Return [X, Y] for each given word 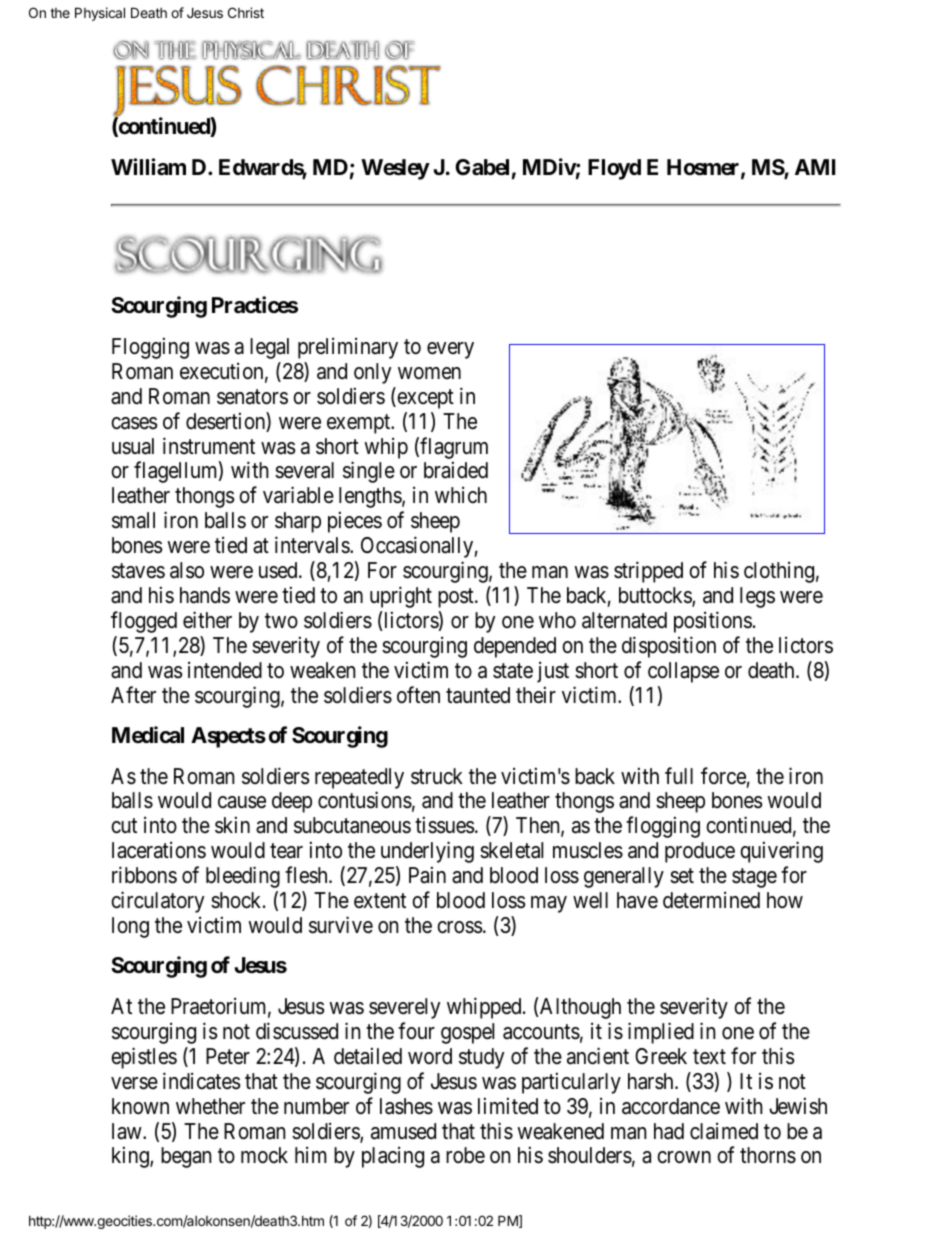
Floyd [614, 169]
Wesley [395, 169]
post [457, 598]
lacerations [159, 850]
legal [269, 348]
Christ [246, 12]
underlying [427, 852]
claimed [724, 1131]
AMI [815, 167]
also [187, 570]
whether [210, 1106]
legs [757, 597]
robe [465, 1155]
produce [700, 852]
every [450, 350]
